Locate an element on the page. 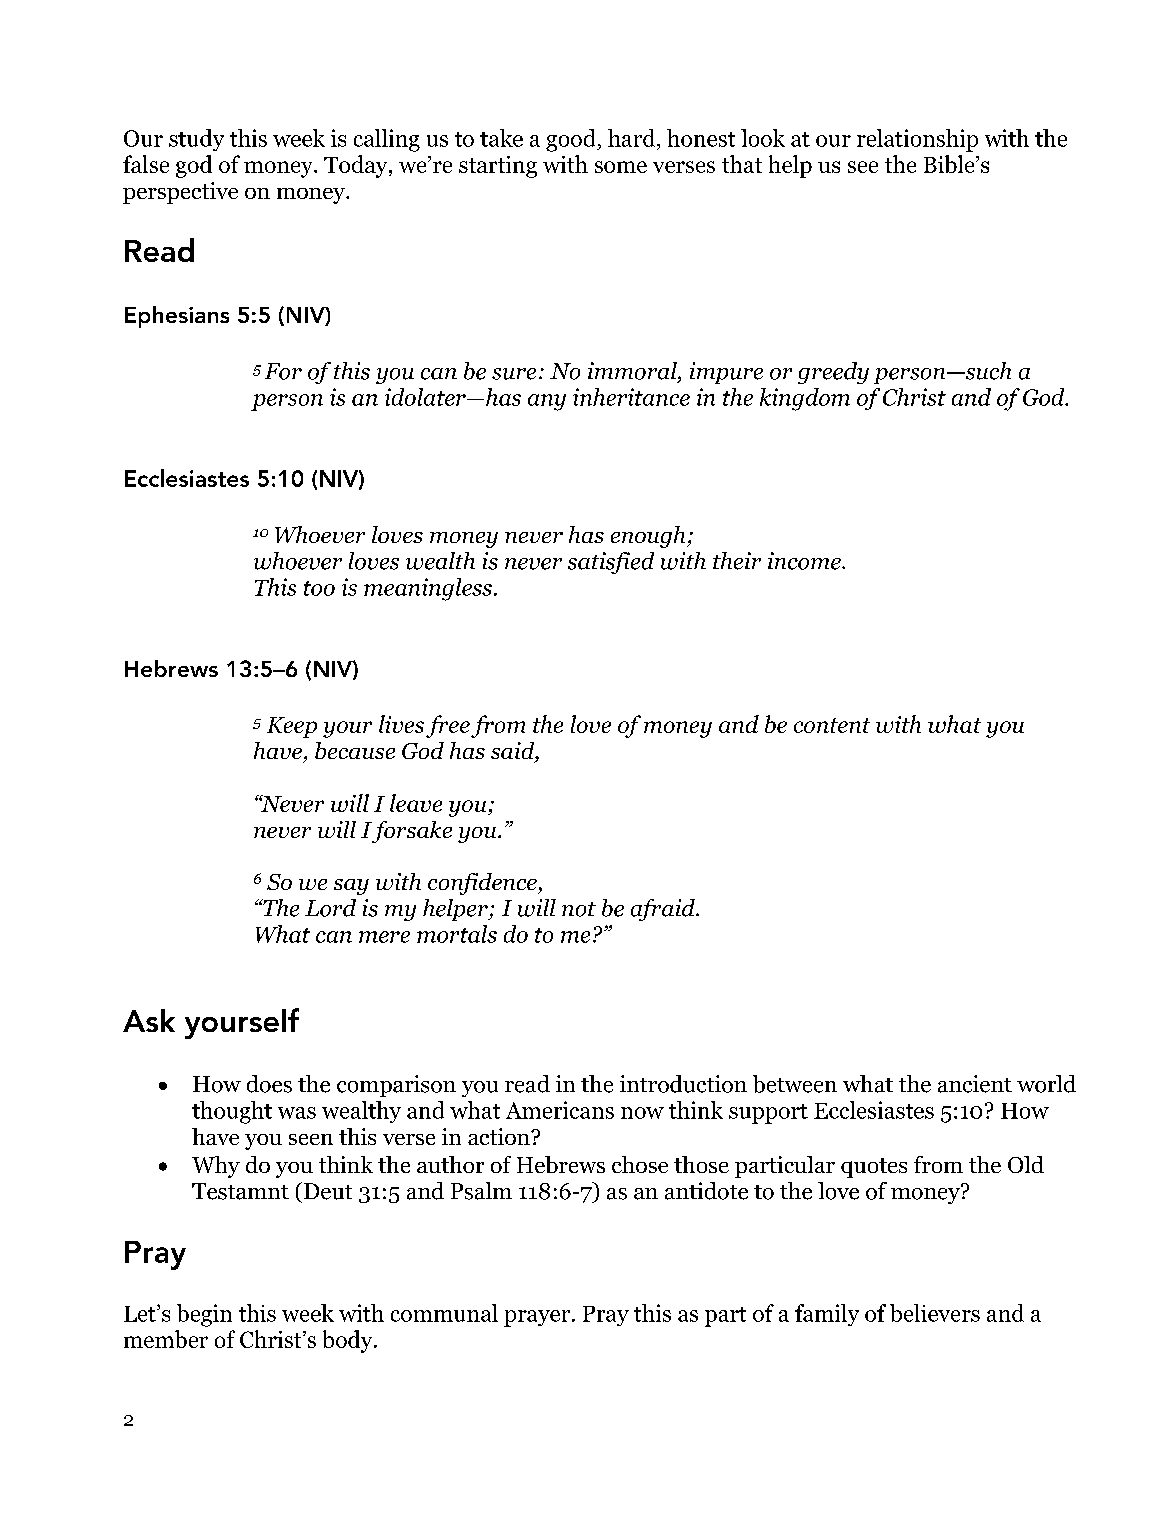  begin is located at coordinates (204, 1315).
